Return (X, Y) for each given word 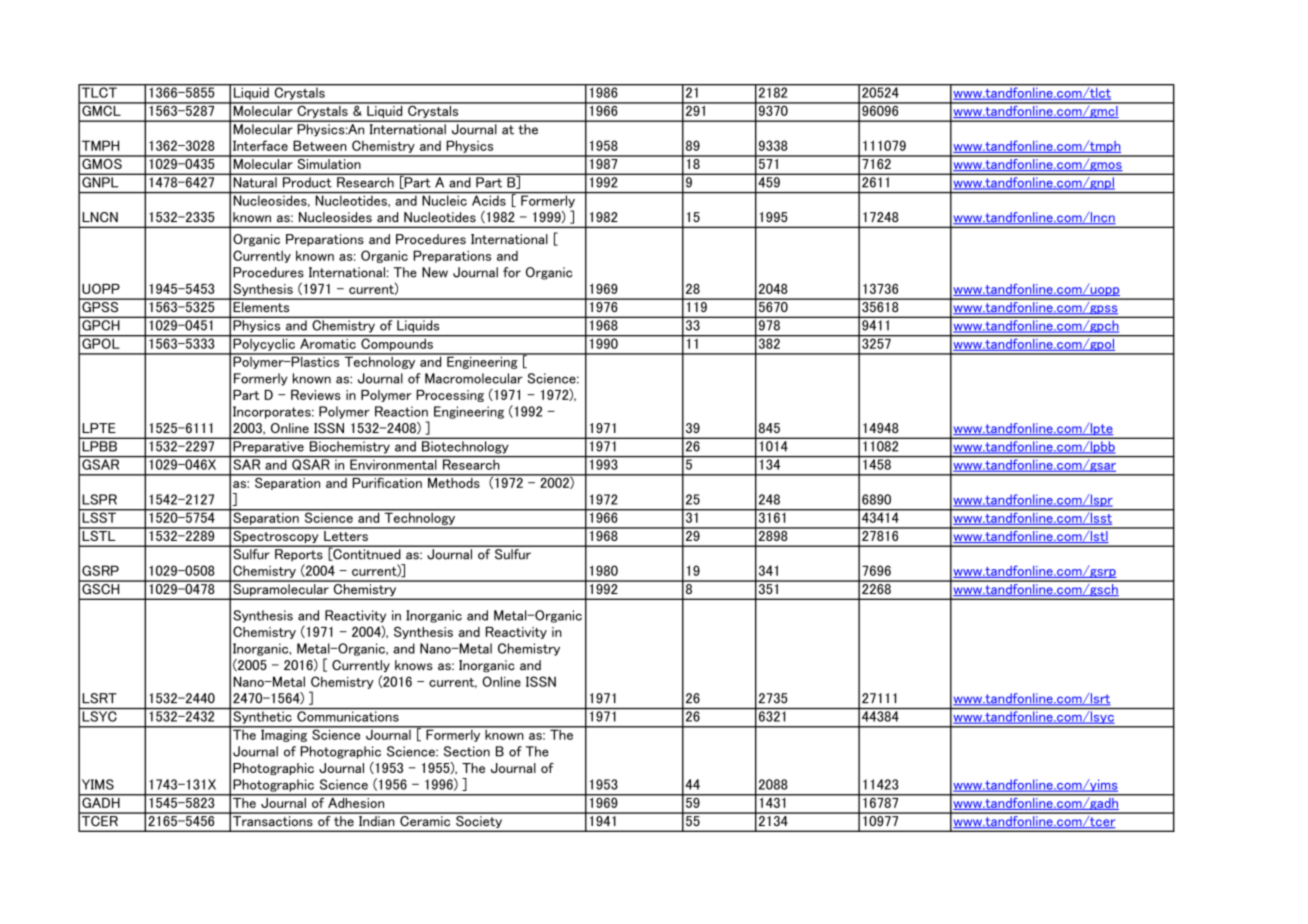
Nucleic (444, 200)
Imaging (284, 734)
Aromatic (328, 342)
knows (414, 665)
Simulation (329, 162)
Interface (260, 145)
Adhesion (356, 801)
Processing (450, 396)
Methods (454, 481)
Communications (348, 716)
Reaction (401, 411)
